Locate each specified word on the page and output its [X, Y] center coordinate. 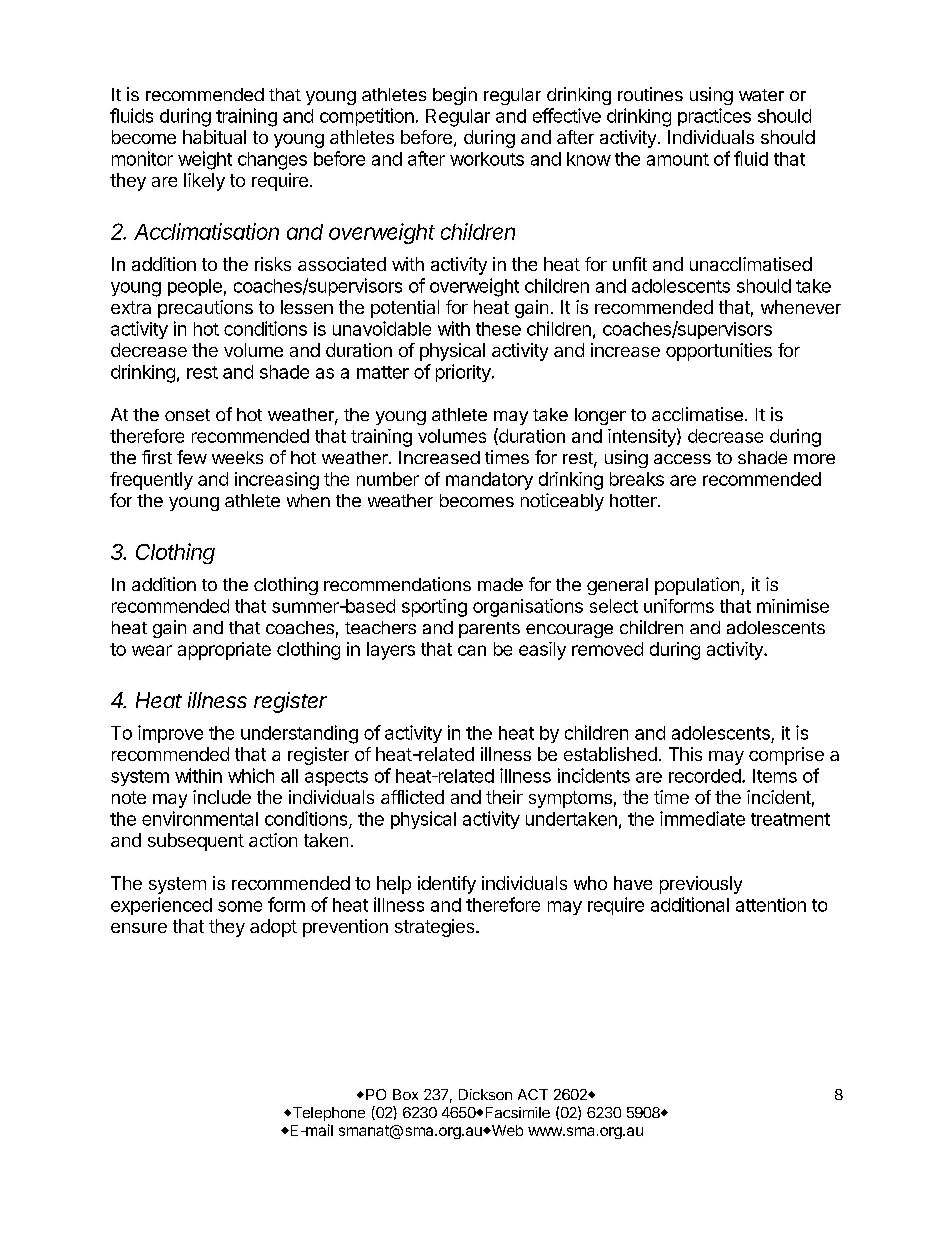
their [504, 797]
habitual [214, 137]
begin [455, 96]
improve [170, 734]
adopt [273, 928]
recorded [706, 776]
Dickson [485, 1094]
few [192, 457]
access [682, 459]
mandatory [489, 481]
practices [714, 117]
